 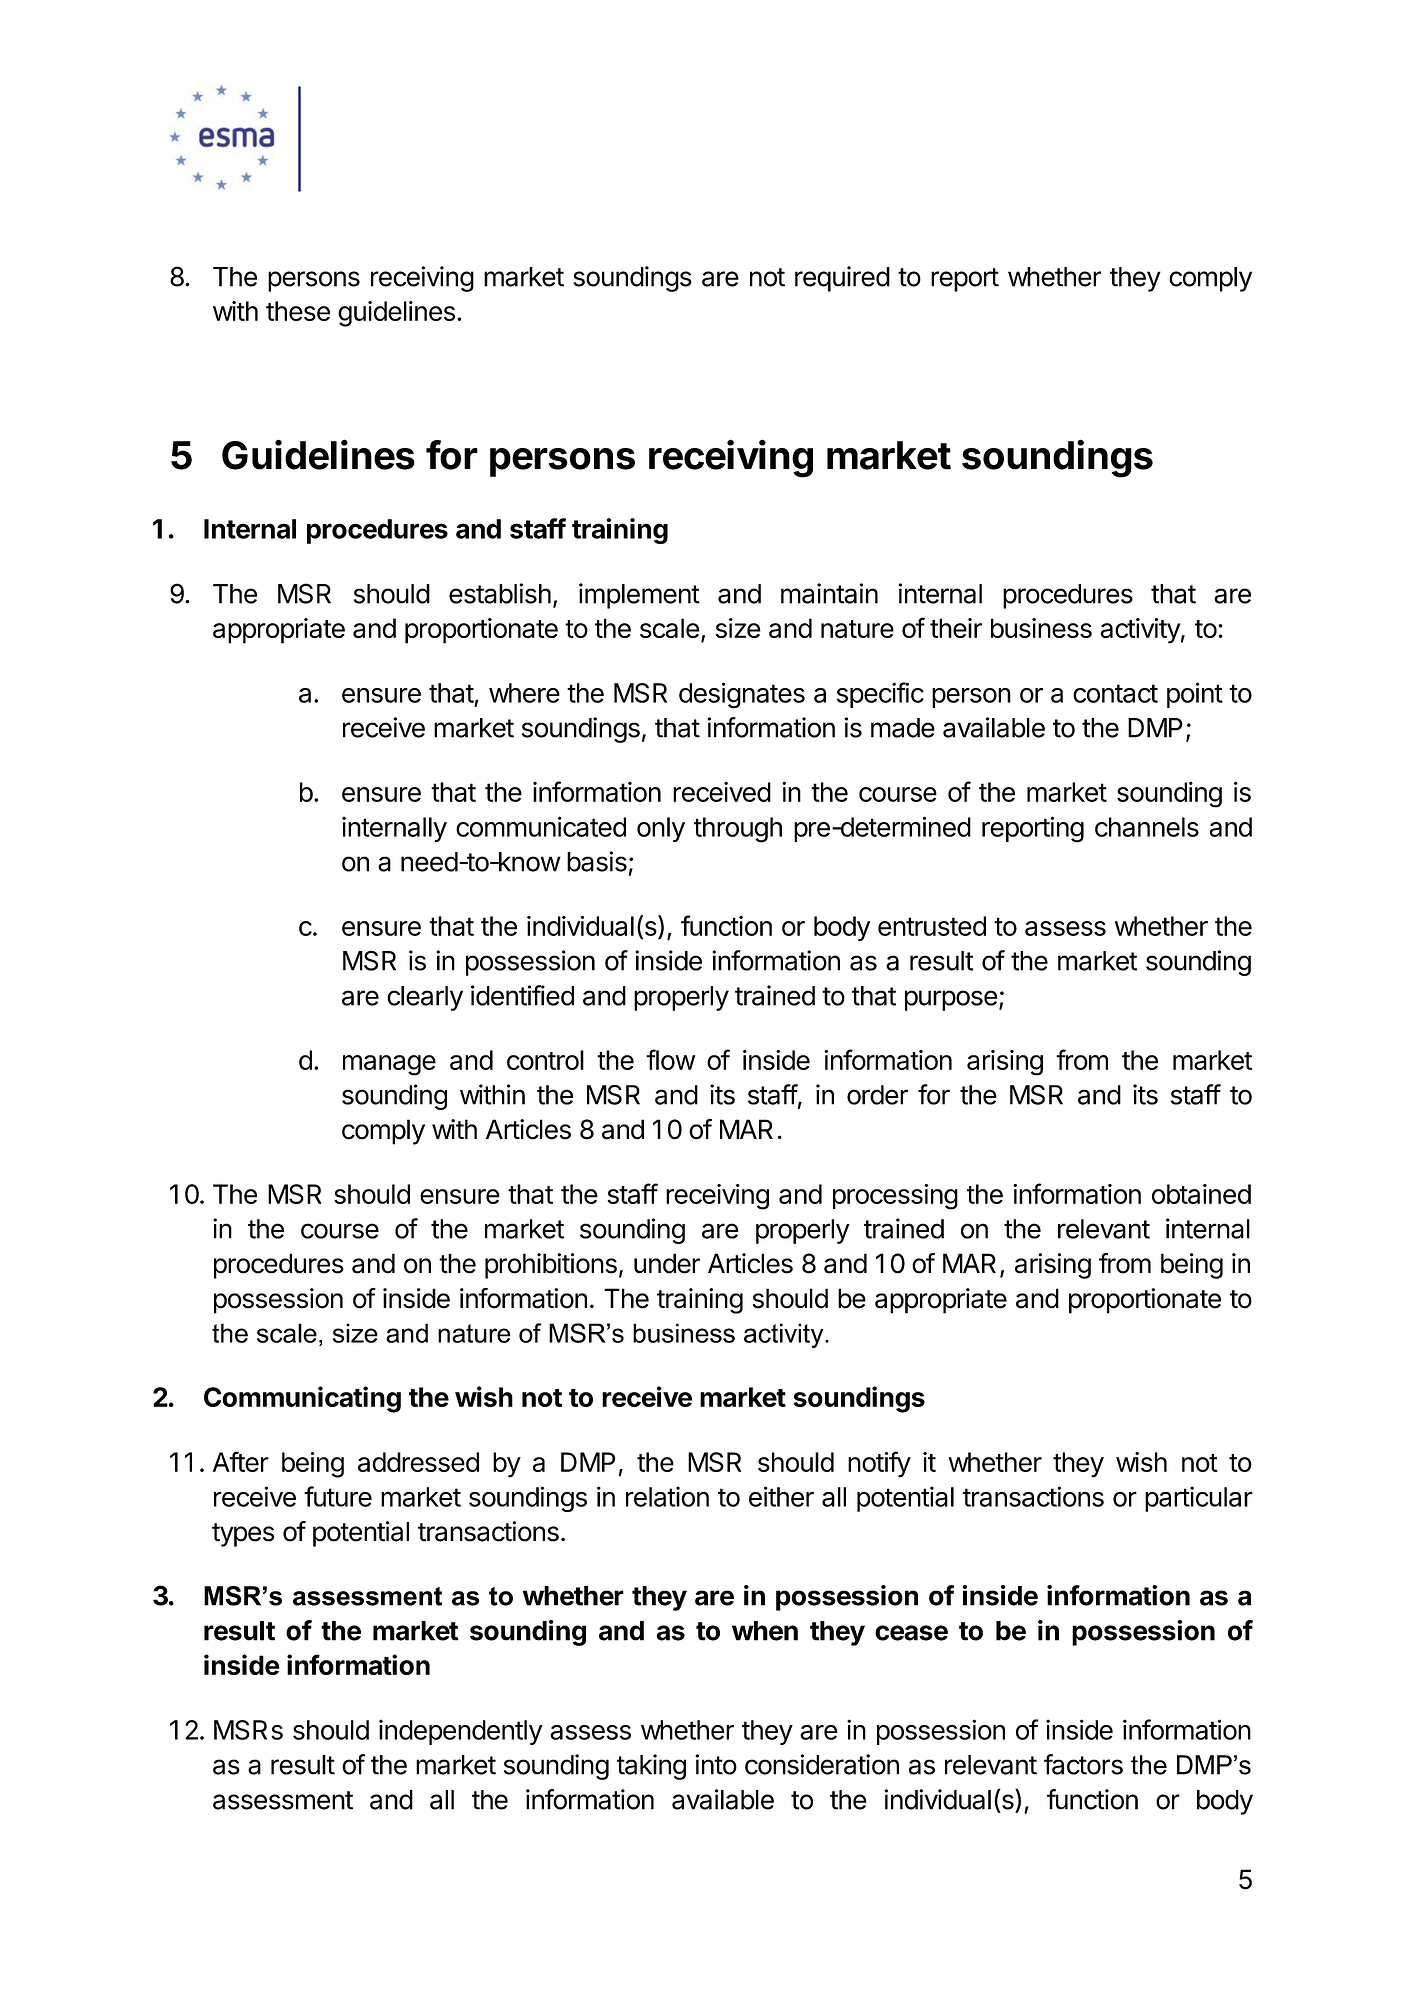 I want to click on these, so click(x=298, y=311).
